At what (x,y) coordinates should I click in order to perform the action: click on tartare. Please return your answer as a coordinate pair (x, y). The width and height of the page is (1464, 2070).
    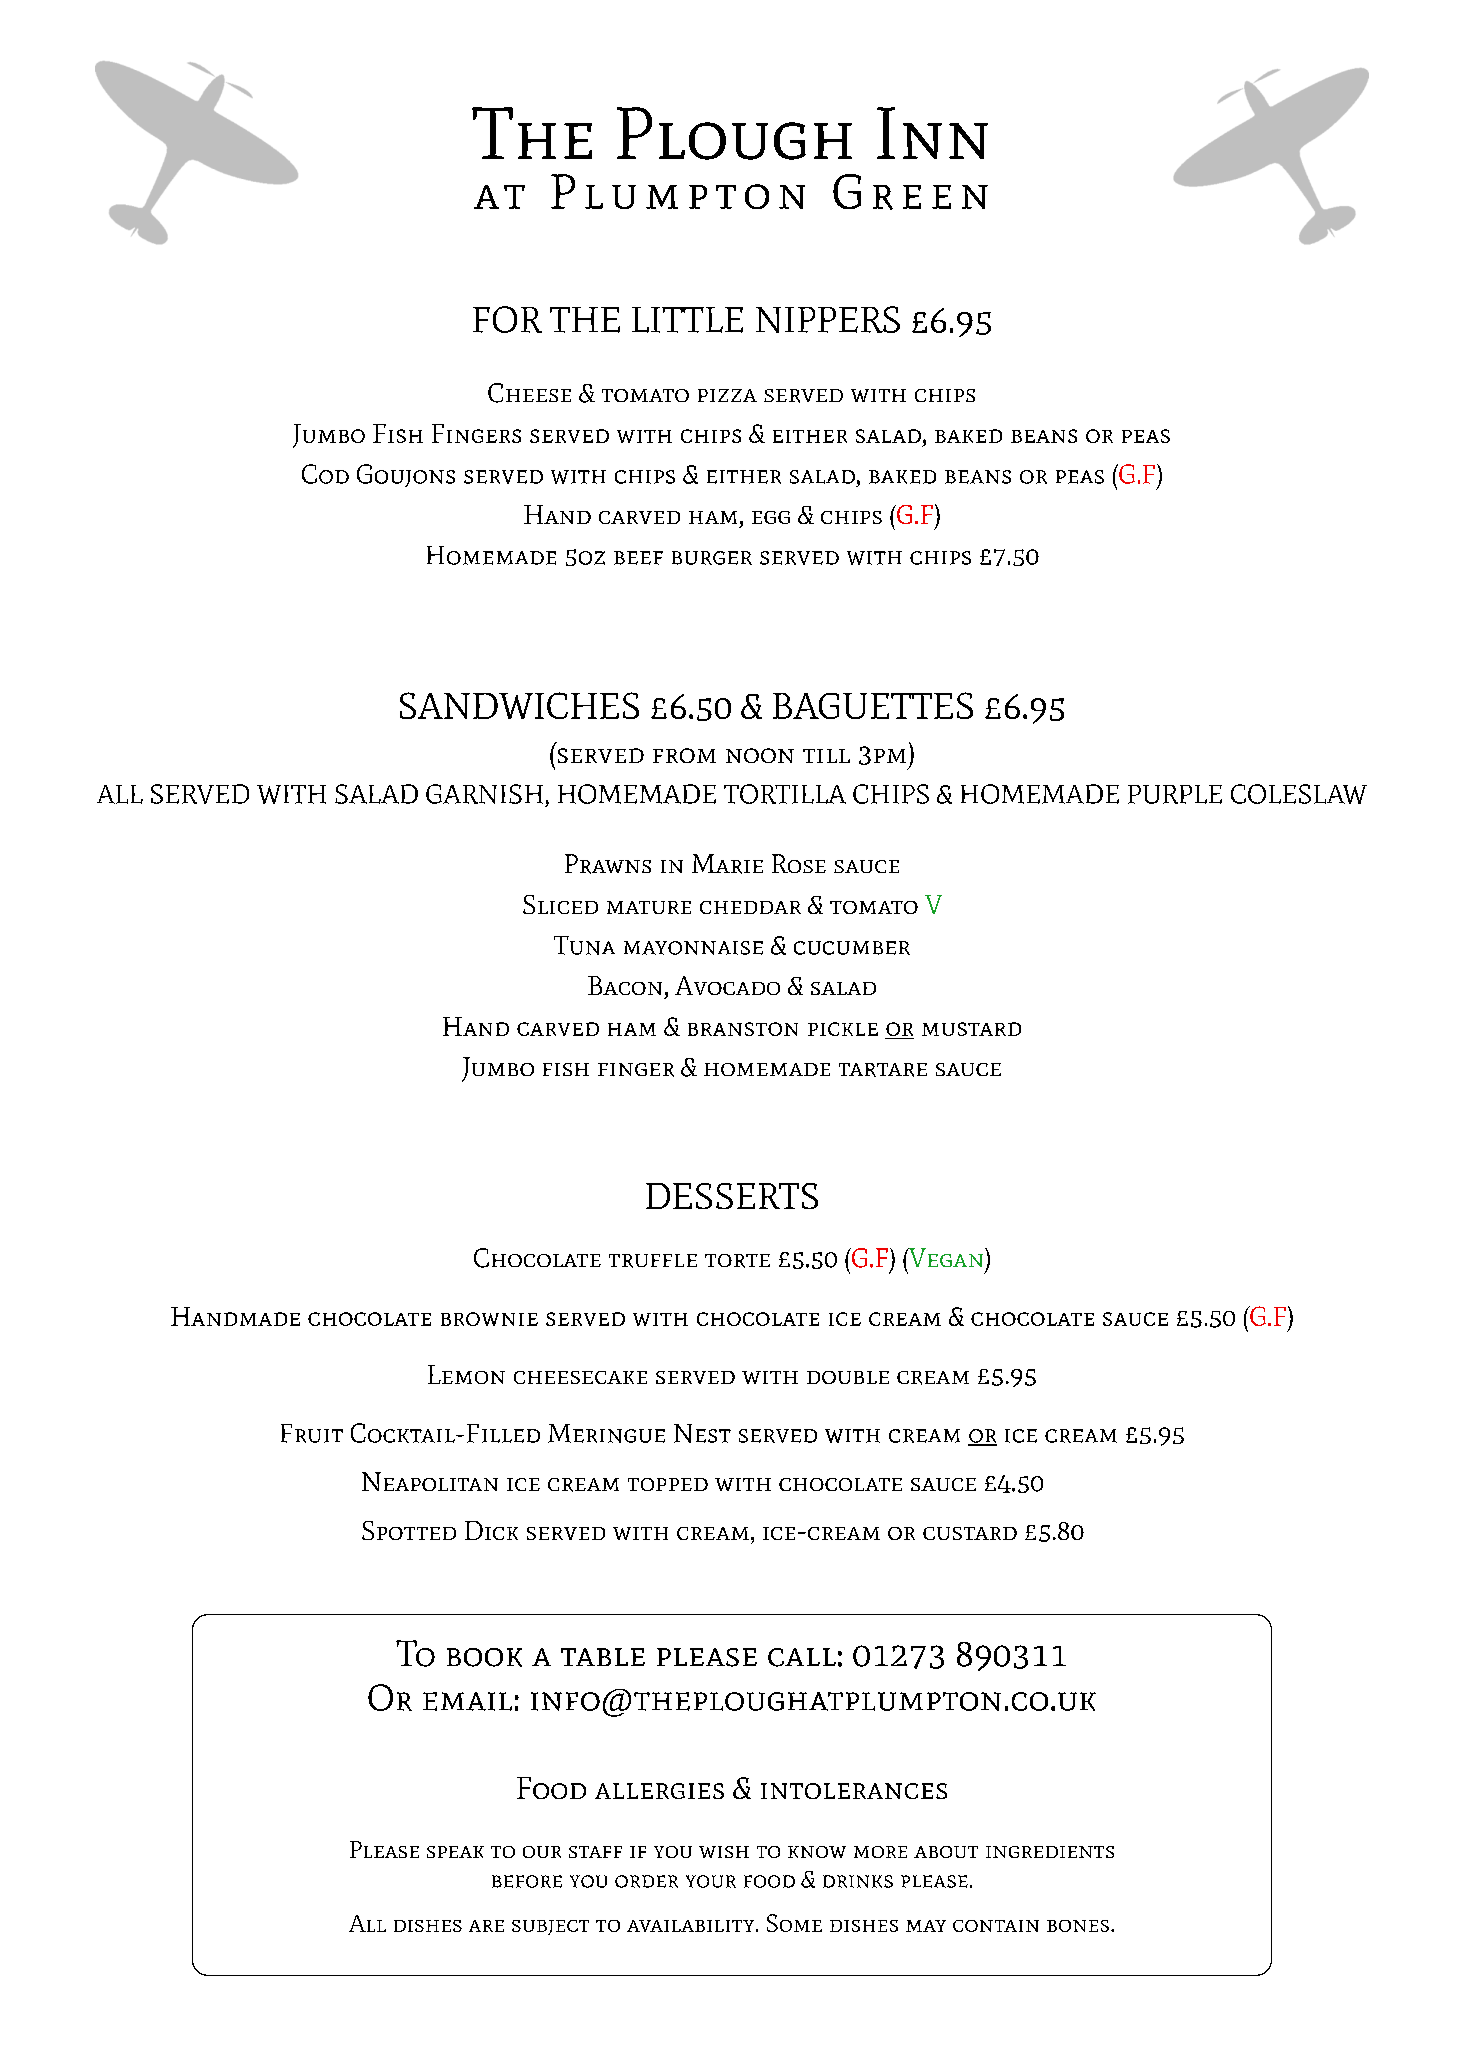
    Looking at the image, I should click on (883, 1070).
